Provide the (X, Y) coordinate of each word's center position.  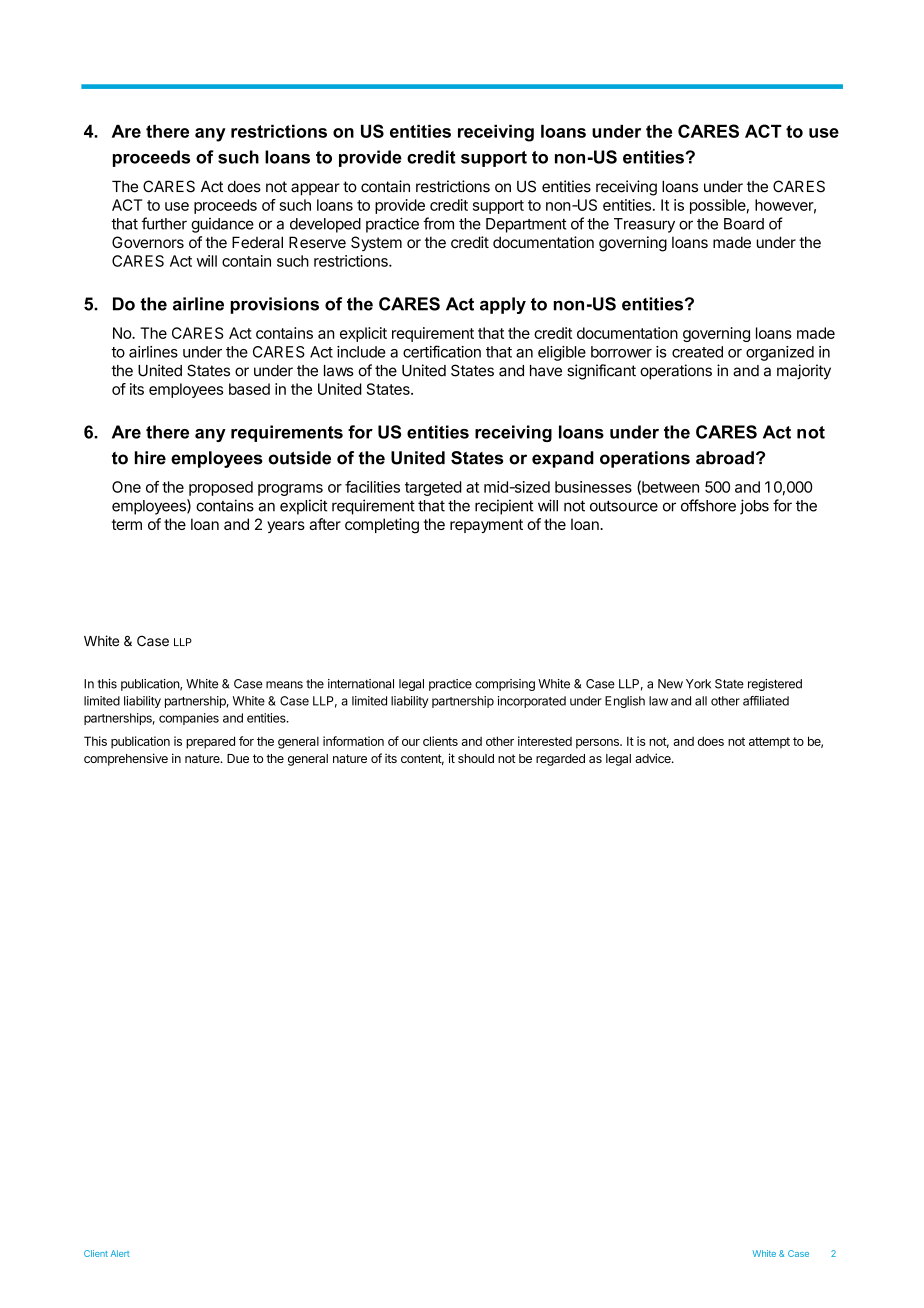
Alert (120, 1253)
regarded (560, 760)
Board (744, 224)
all (701, 701)
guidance (222, 225)
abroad (725, 458)
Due (238, 758)
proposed (221, 488)
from (438, 223)
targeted (433, 488)
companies (189, 719)
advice (654, 758)
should (476, 758)
